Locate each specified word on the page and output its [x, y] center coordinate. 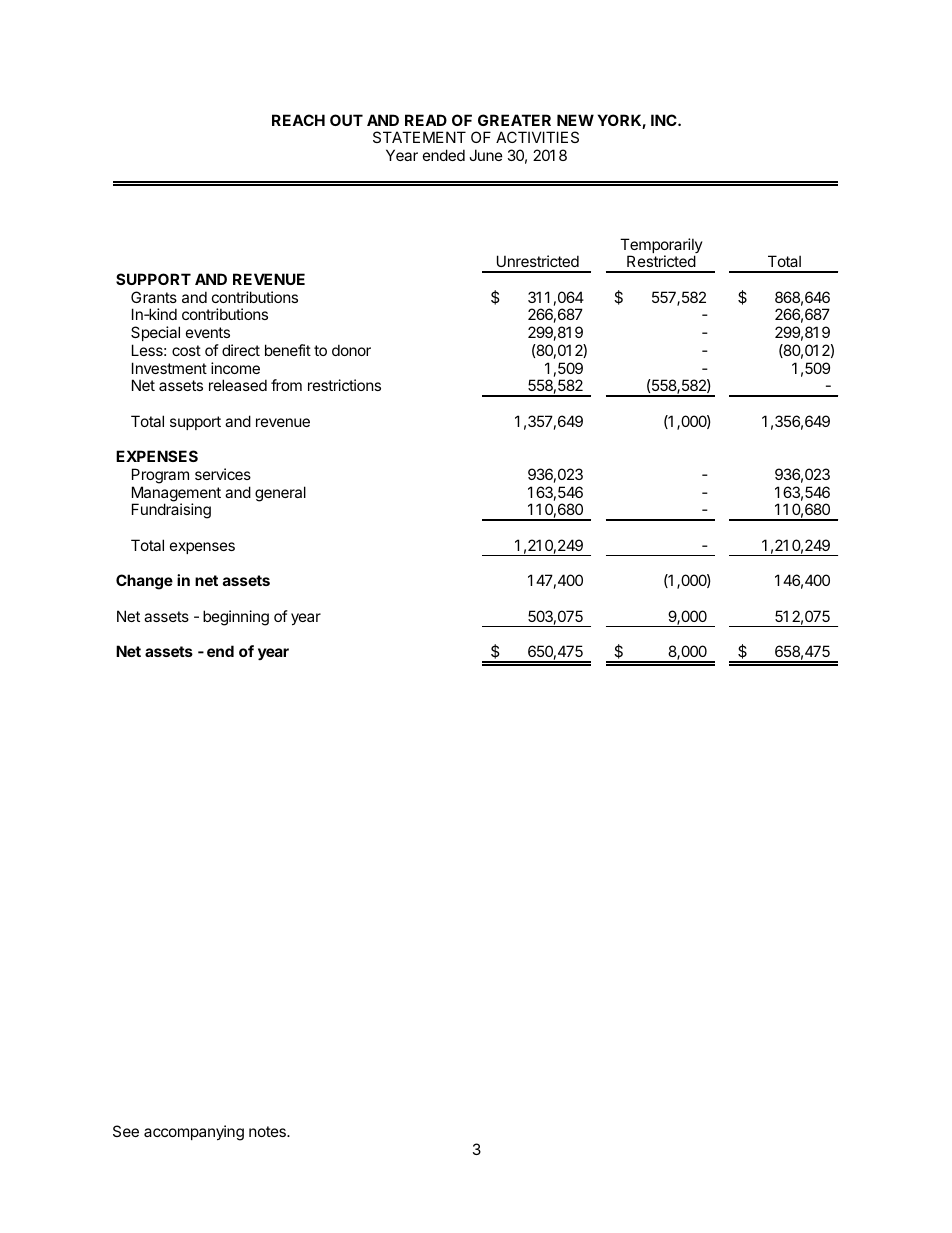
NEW [575, 120]
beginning [236, 618]
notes [268, 1131]
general [280, 494]
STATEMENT [419, 137]
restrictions [344, 385]
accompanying [194, 1133]
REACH [298, 120]
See [126, 1131]
